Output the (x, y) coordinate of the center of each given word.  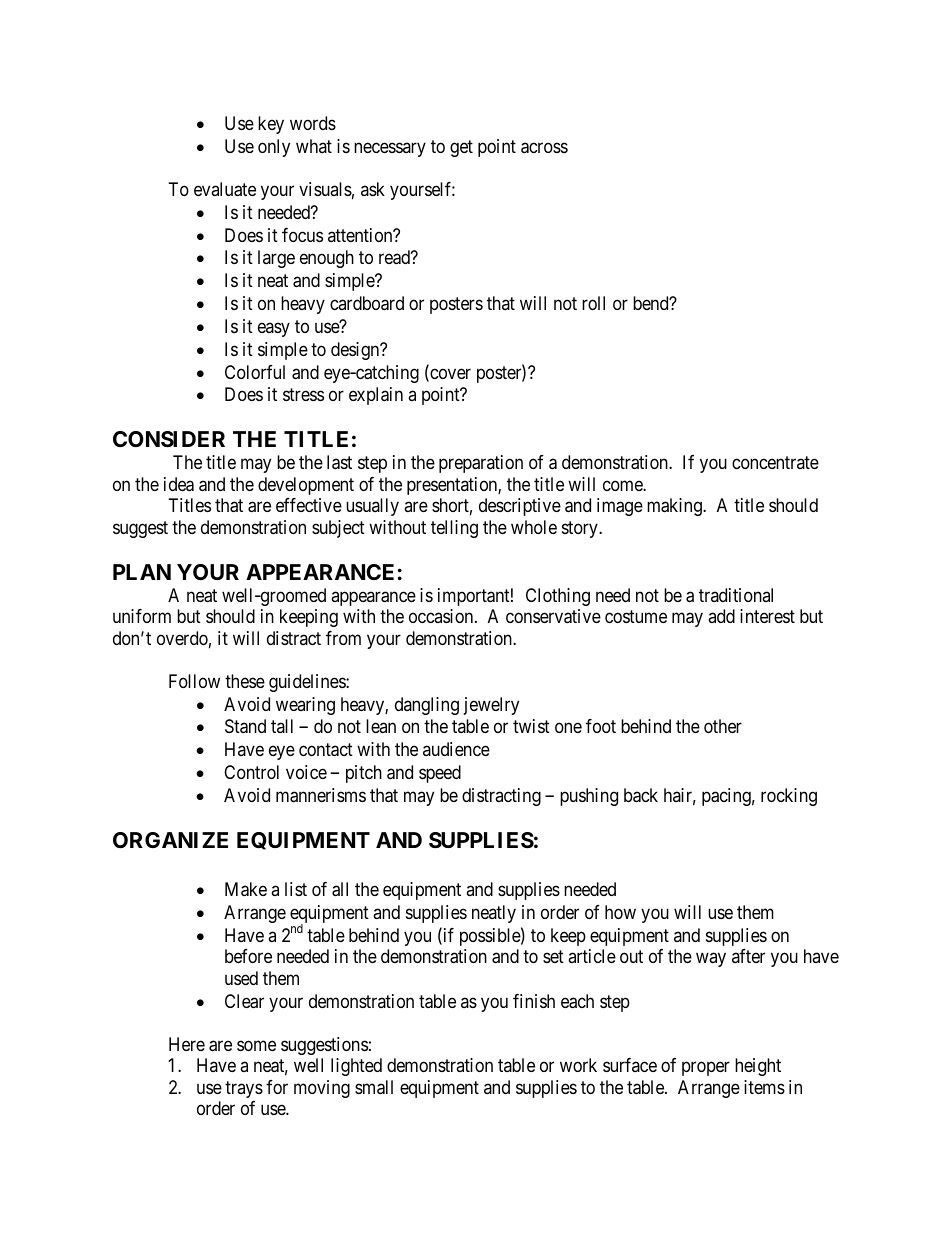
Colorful (255, 372)
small (374, 1087)
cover (449, 375)
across (544, 148)
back (641, 795)
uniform (142, 616)
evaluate (225, 189)
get (461, 148)
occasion (442, 616)
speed (440, 774)
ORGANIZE (170, 840)
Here (187, 1044)
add (721, 616)
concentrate (775, 463)
